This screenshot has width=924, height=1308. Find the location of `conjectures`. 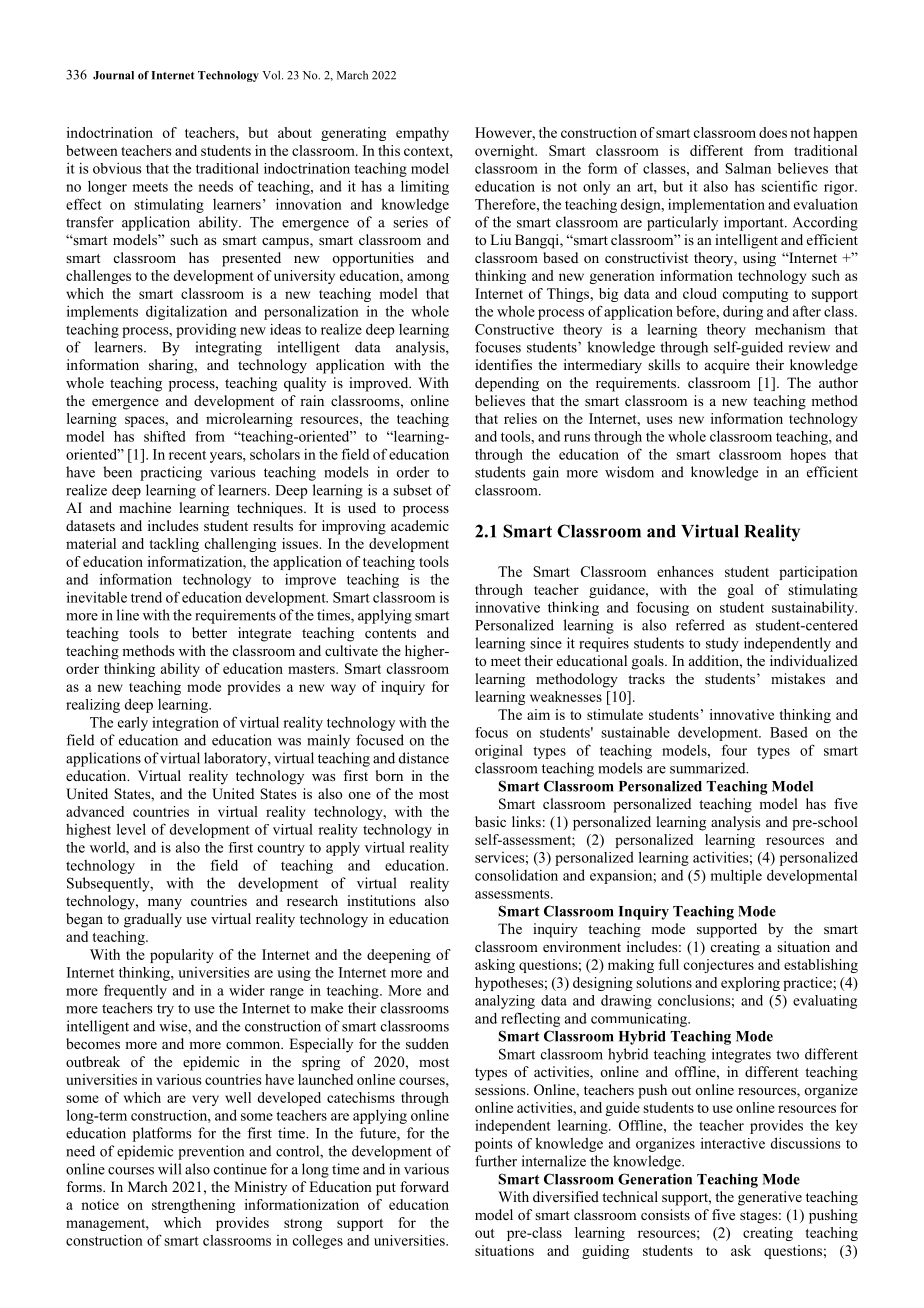

conjectures is located at coordinates (719, 966).
